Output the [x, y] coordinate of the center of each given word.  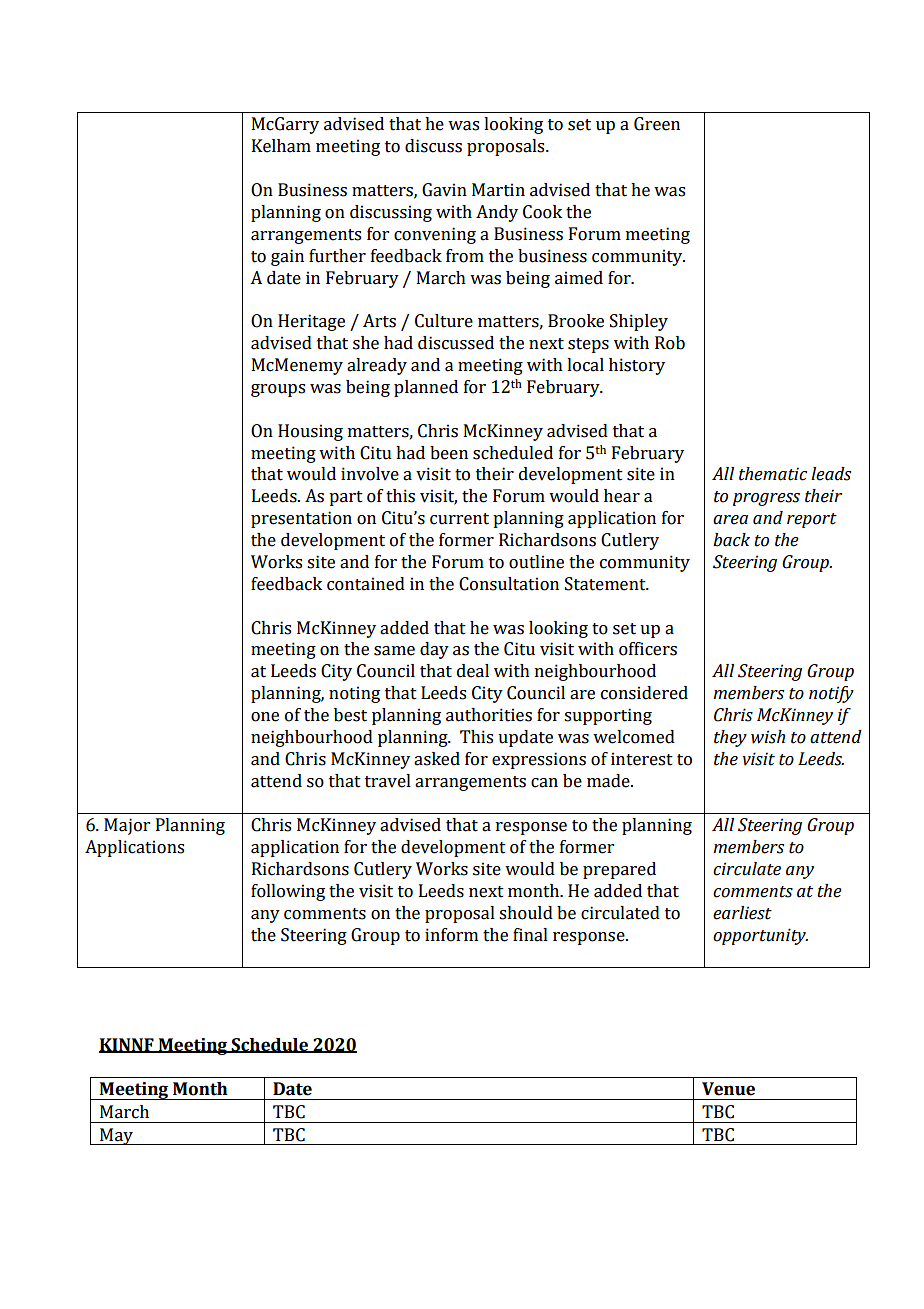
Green [657, 124]
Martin [498, 190]
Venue [728, 1089]
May [116, 1136]
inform [451, 935]
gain [287, 257]
